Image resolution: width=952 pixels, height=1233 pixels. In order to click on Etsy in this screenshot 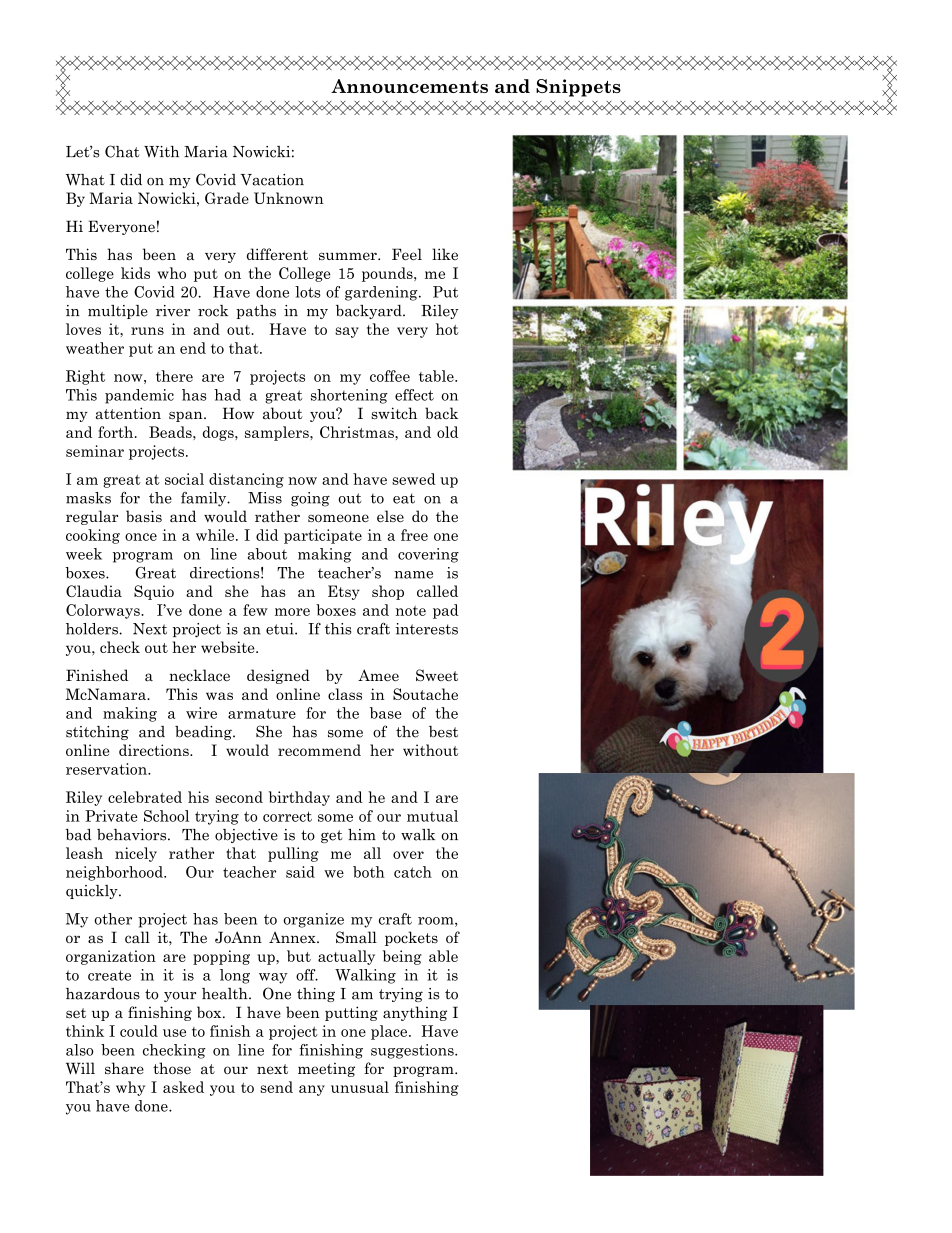, I will do `click(344, 592)`.
